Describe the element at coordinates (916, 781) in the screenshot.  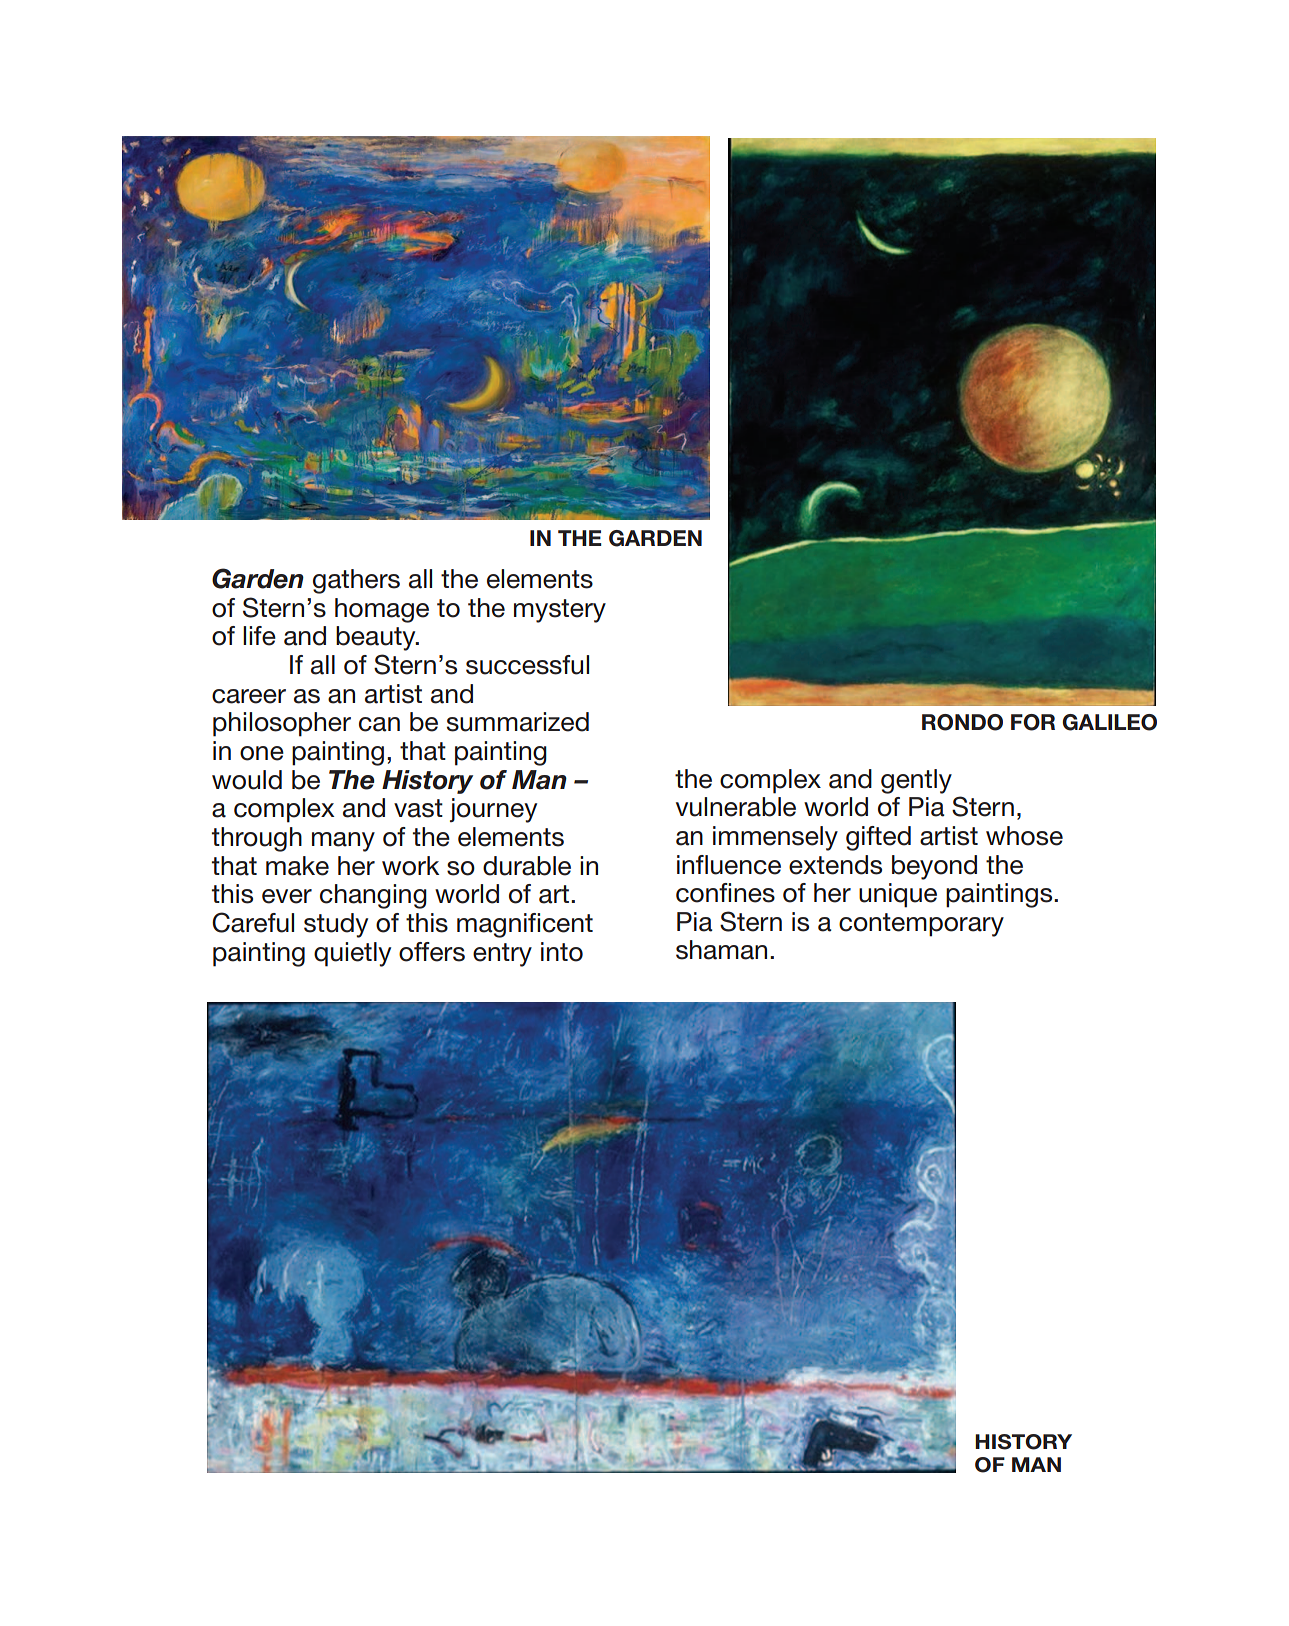
I see `gently` at that location.
